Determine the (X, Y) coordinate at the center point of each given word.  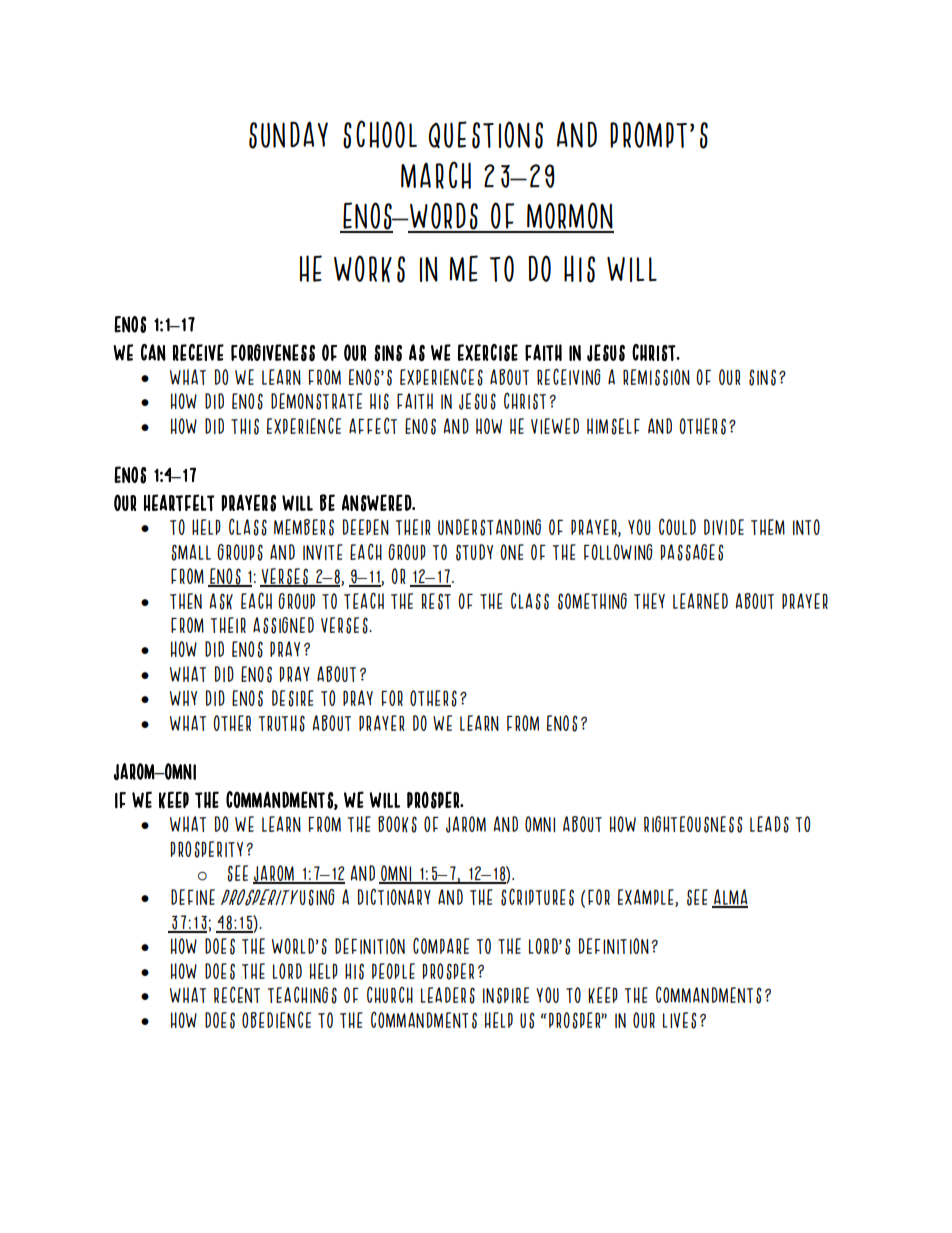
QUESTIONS (486, 135)
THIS (245, 426)
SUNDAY (288, 135)
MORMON (569, 217)
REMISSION (656, 377)
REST (436, 601)
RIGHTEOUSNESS (693, 824)
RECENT (237, 995)
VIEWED (555, 426)
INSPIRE (506, 995)
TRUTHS (282, 723)
